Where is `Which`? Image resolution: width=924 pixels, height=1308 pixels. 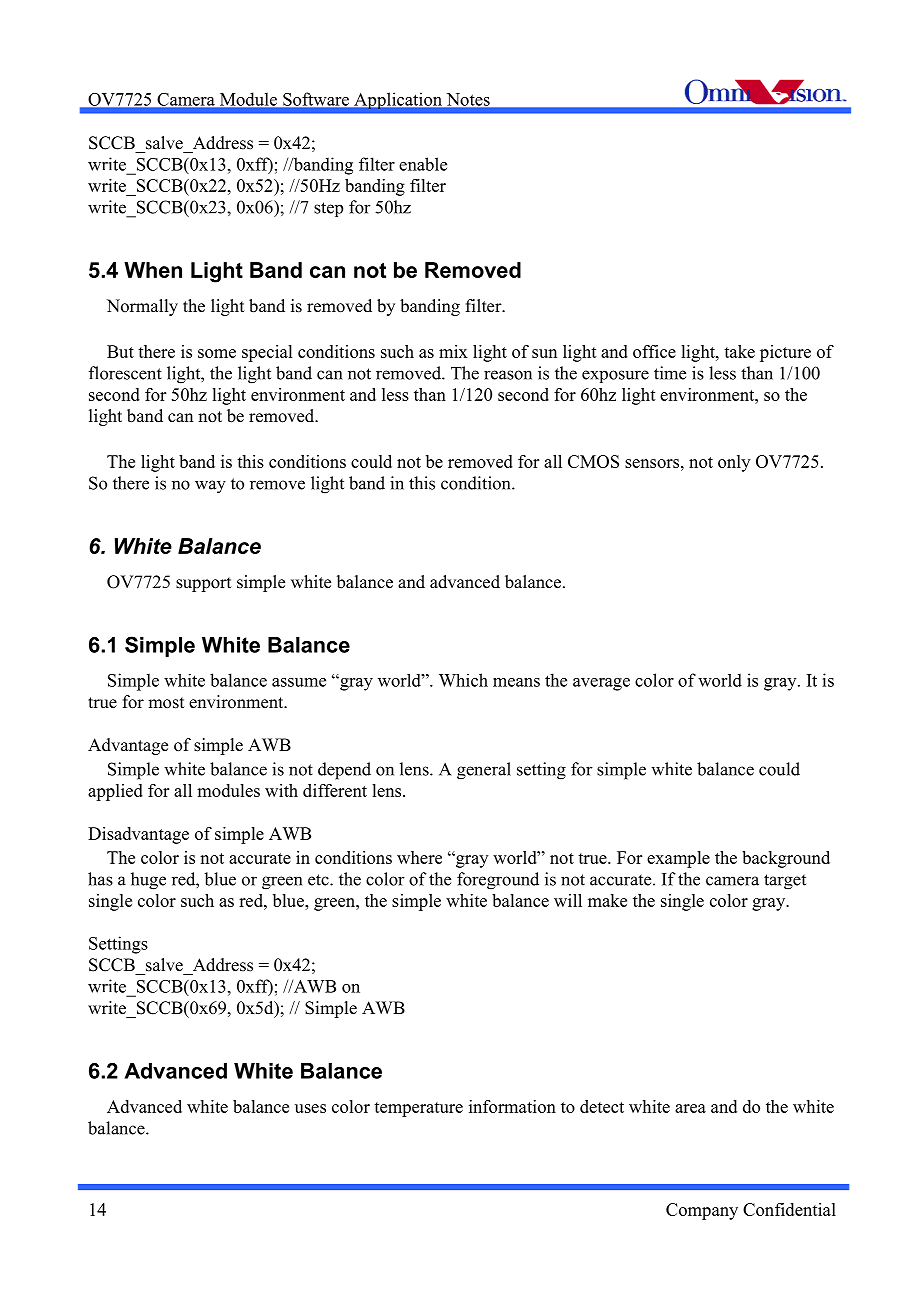 Which is located at coordinates (463, 680).
